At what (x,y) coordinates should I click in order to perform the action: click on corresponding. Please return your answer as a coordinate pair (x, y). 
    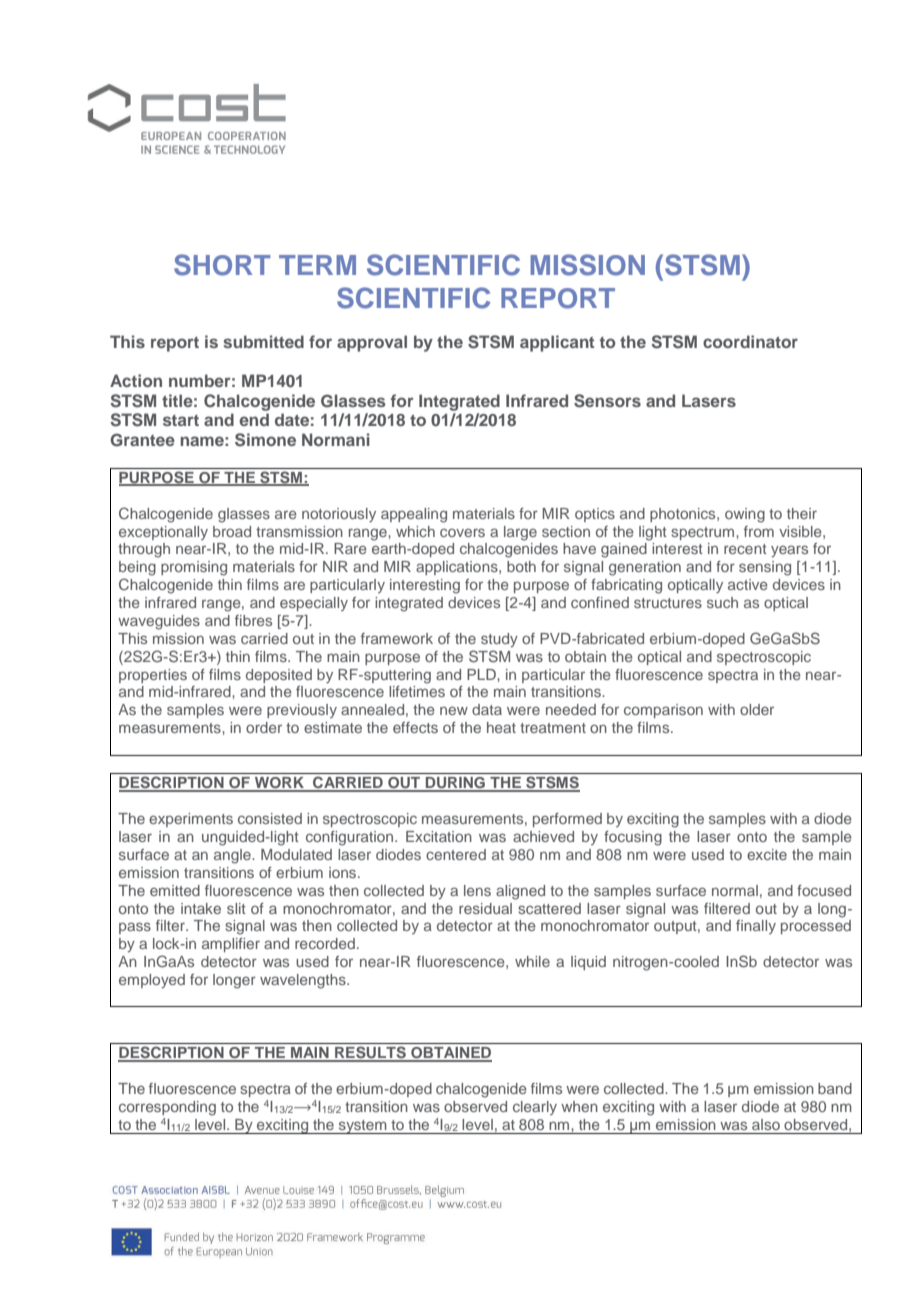
    Looking at the image, I should click on (167, 1108).
